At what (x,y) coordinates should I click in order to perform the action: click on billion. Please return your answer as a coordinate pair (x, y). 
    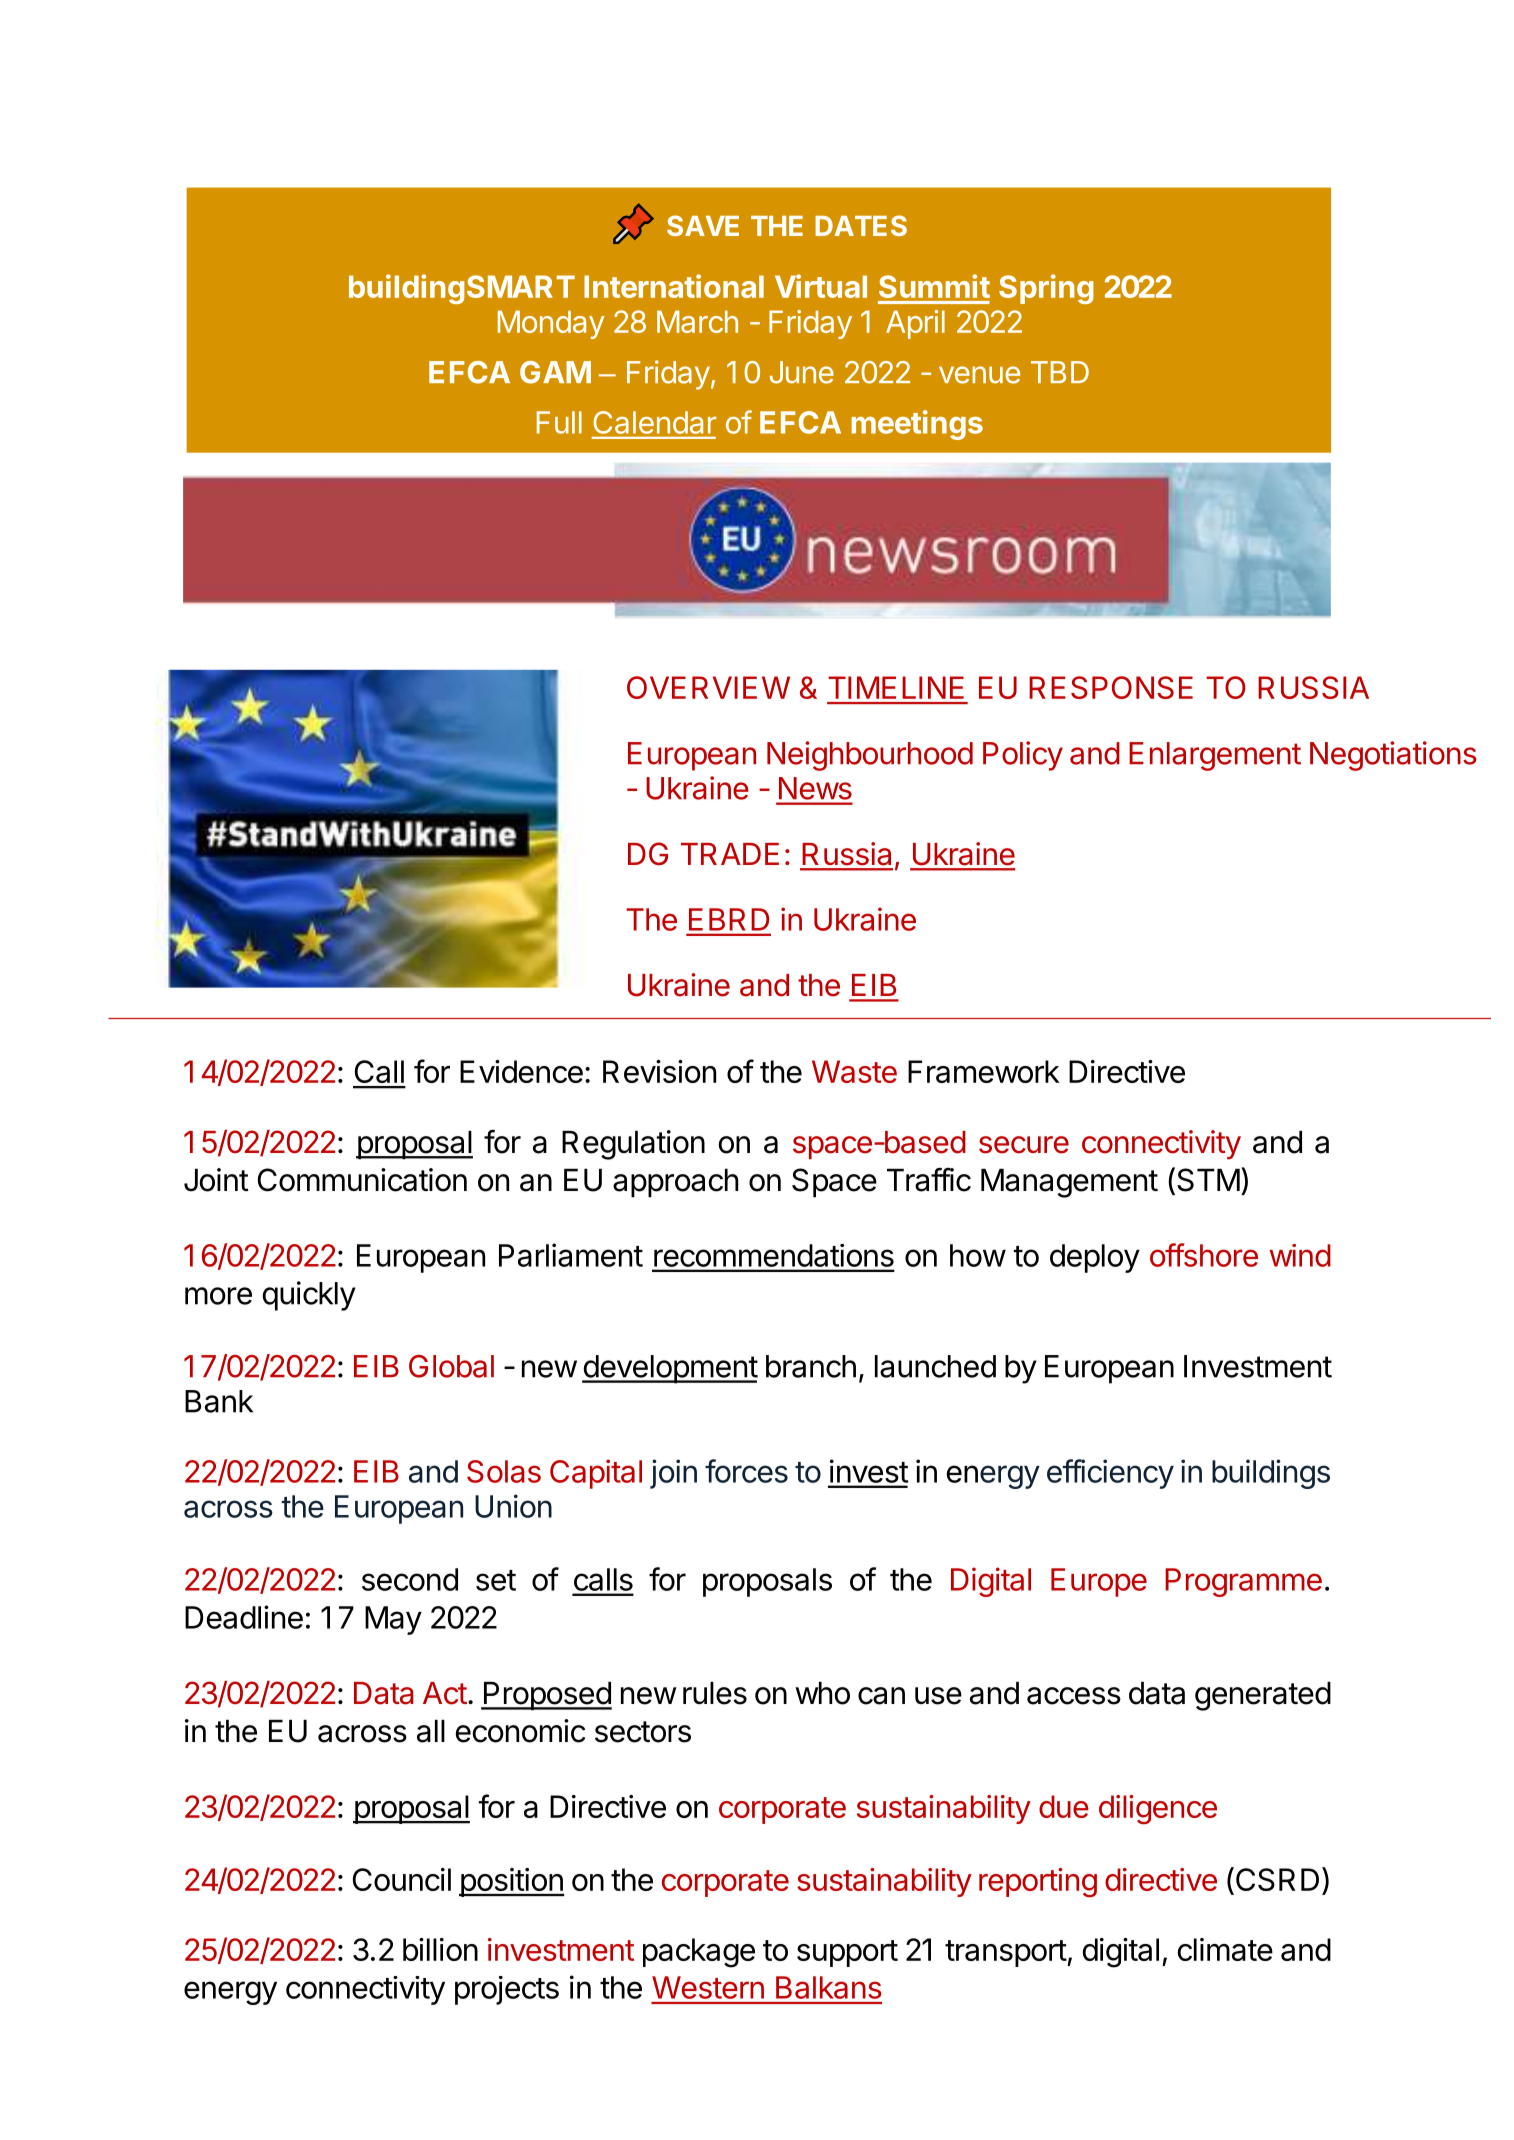
    Looking at the image, I should click on (440, 1949).
